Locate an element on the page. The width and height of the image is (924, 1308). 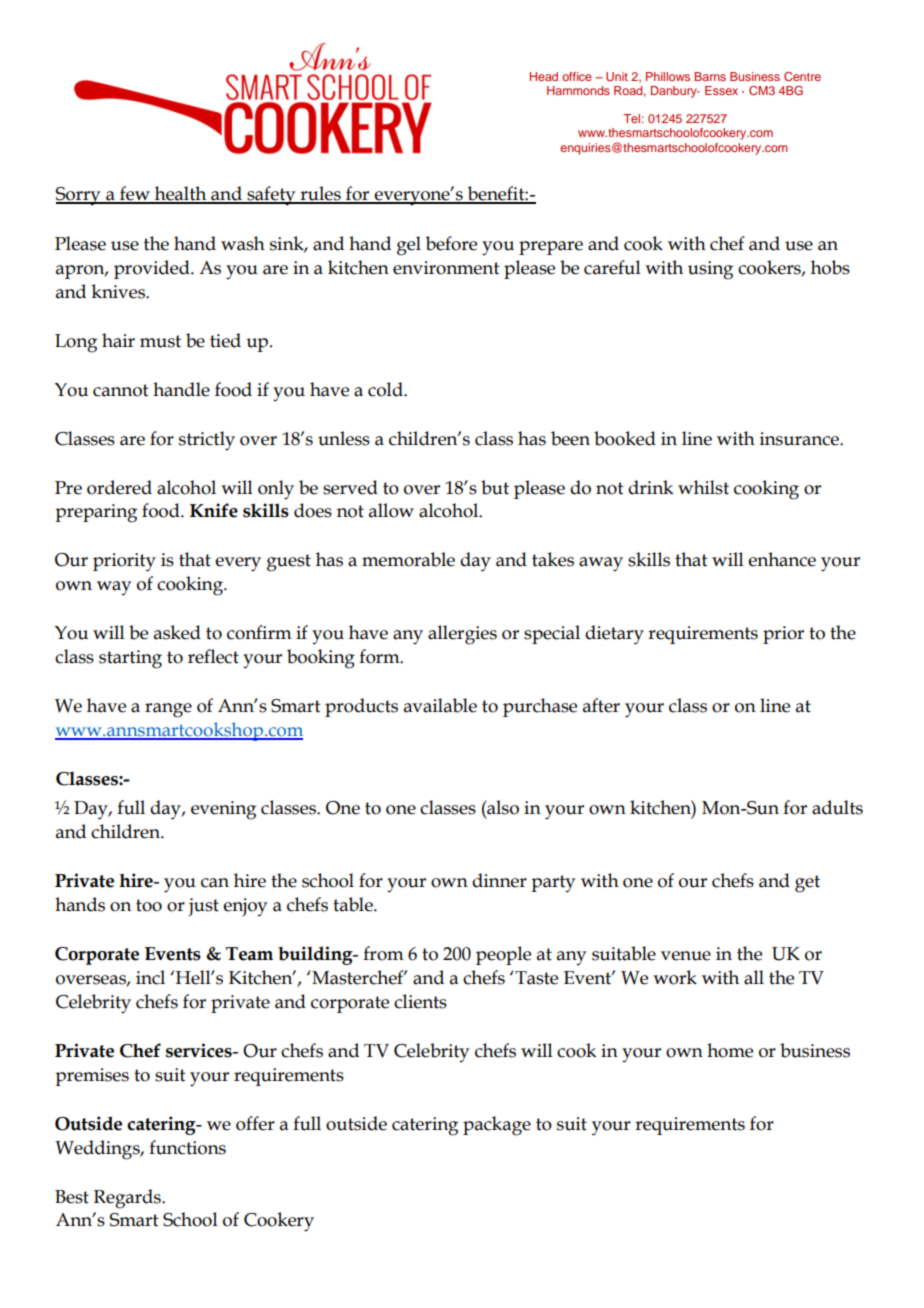
evening is located at coordinates (223, 810).
